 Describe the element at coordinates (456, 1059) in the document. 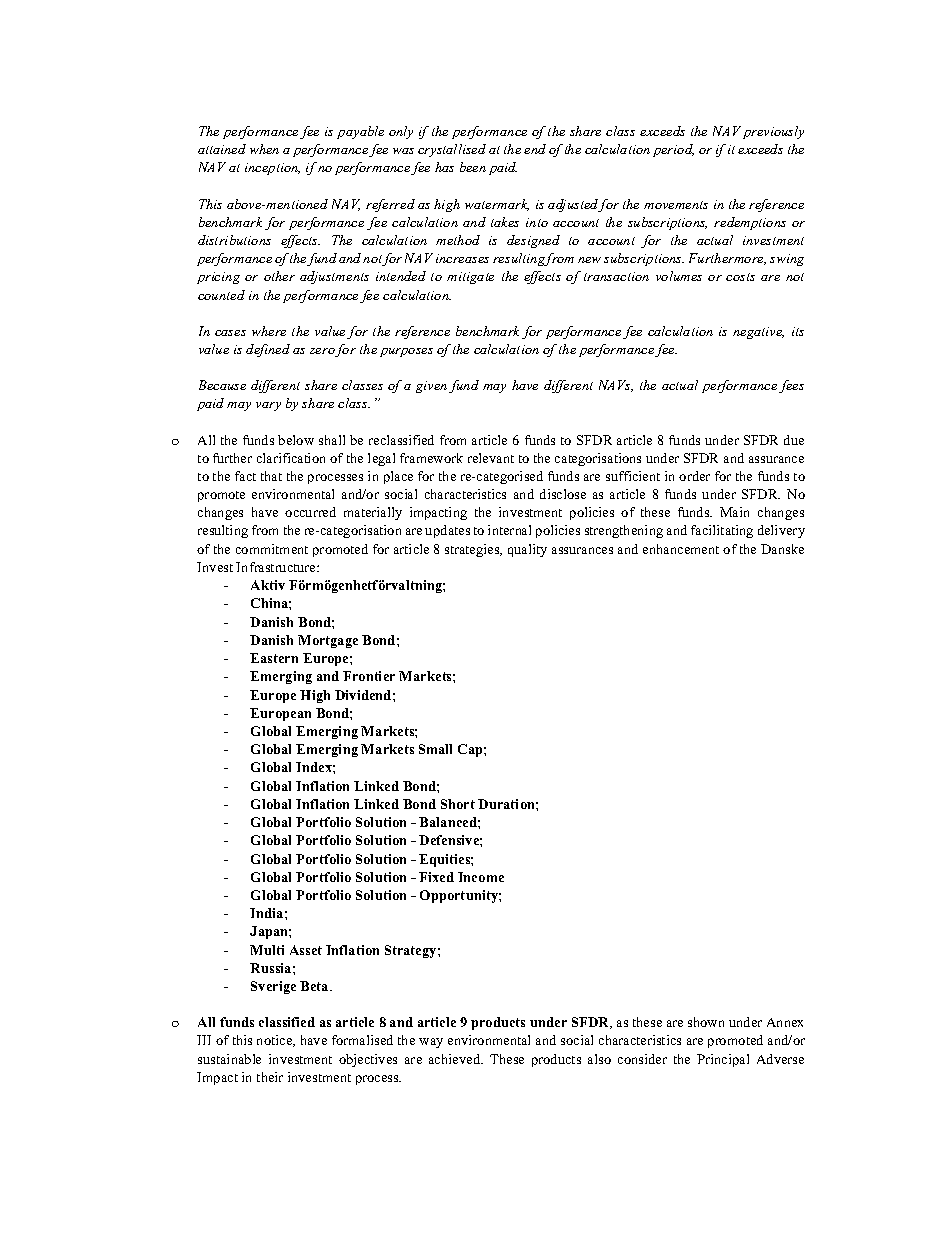

I see `achieved` at that location.
